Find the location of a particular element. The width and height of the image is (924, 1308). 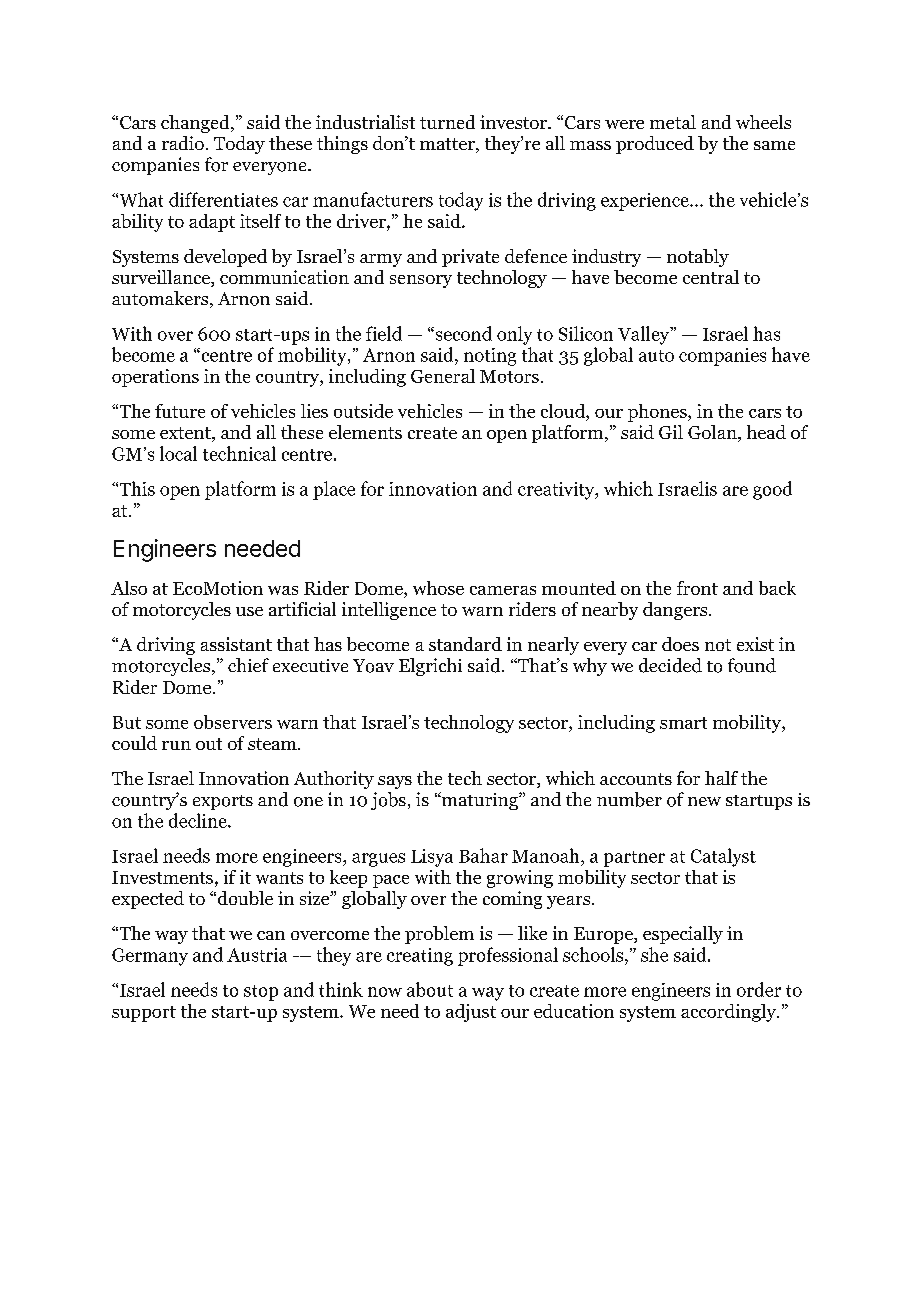

Valley is located at coordinates (645, 335).
